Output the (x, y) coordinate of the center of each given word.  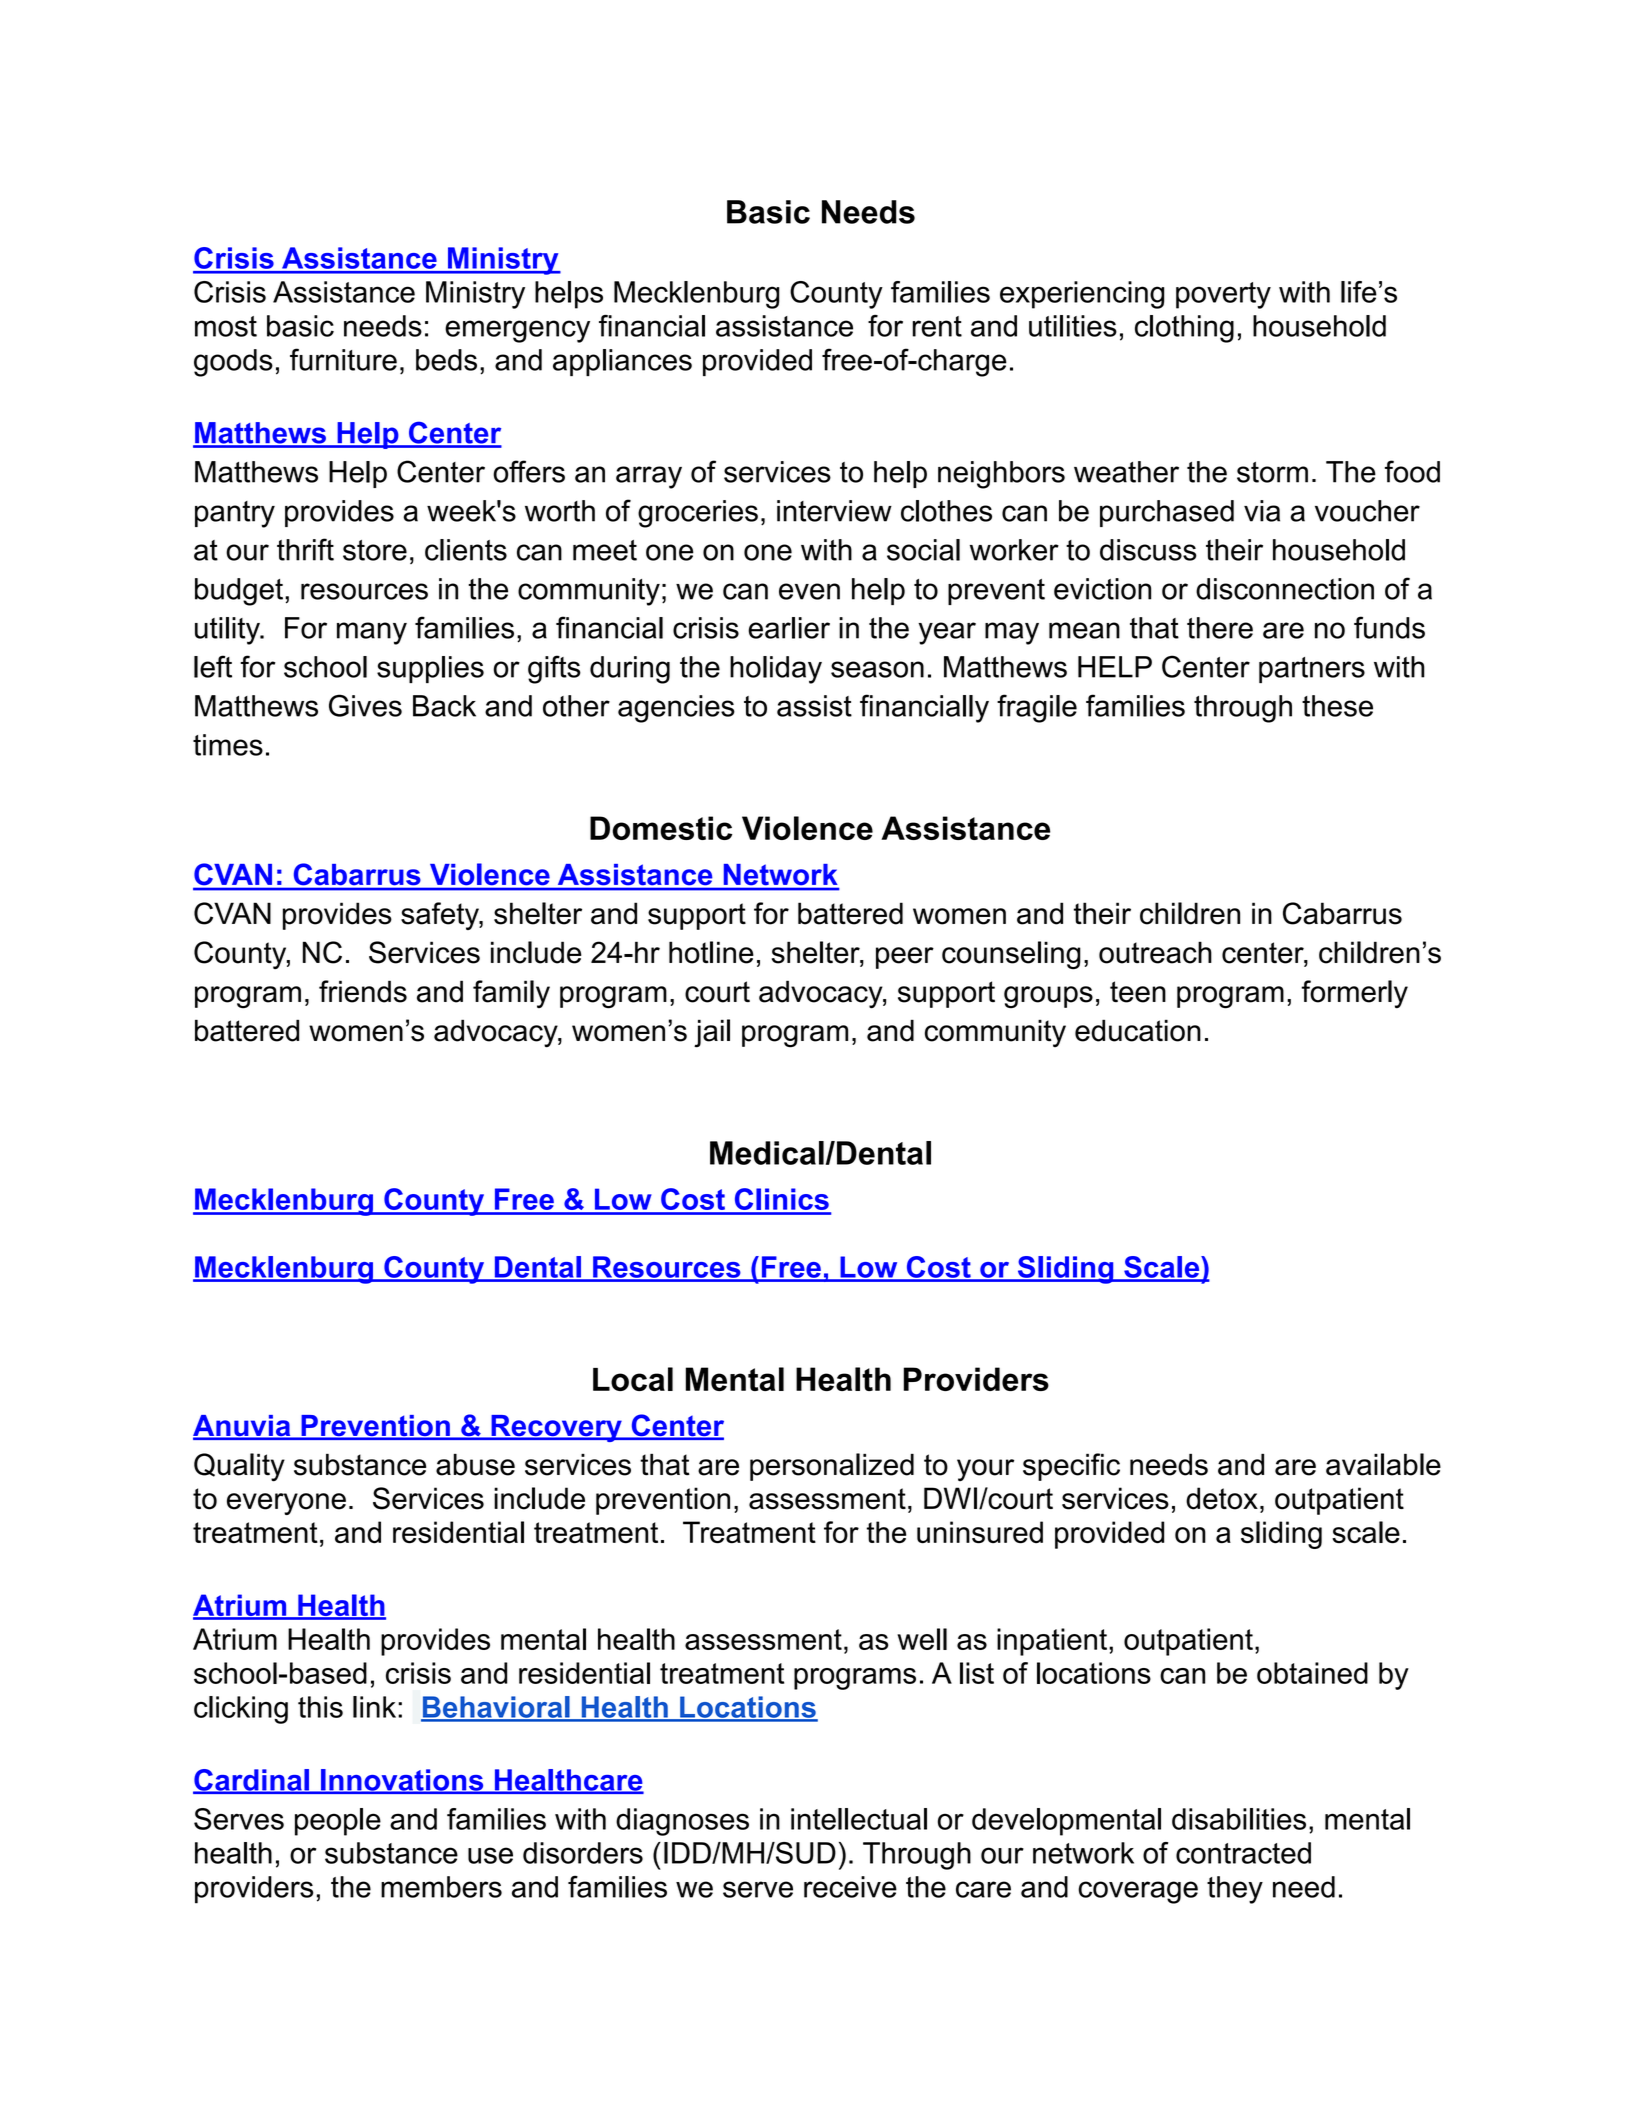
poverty (1223, 295)
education (1138, 1030)
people (338, 1822)
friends (363, 991)
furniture (343, 359)
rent (937, 326)
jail (712, 1033)
